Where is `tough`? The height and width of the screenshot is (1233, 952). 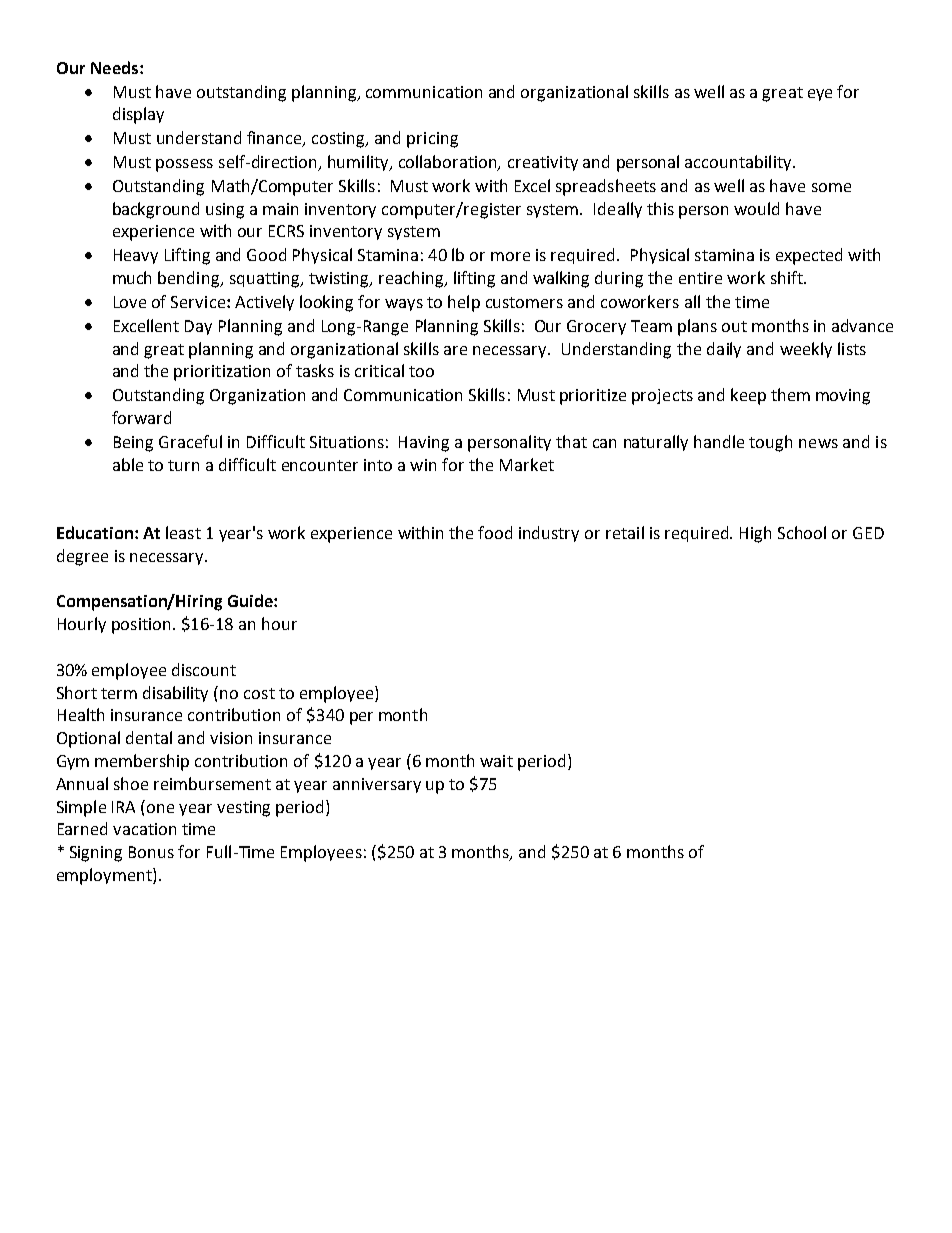
tough is located at coordinates (770, 443).
